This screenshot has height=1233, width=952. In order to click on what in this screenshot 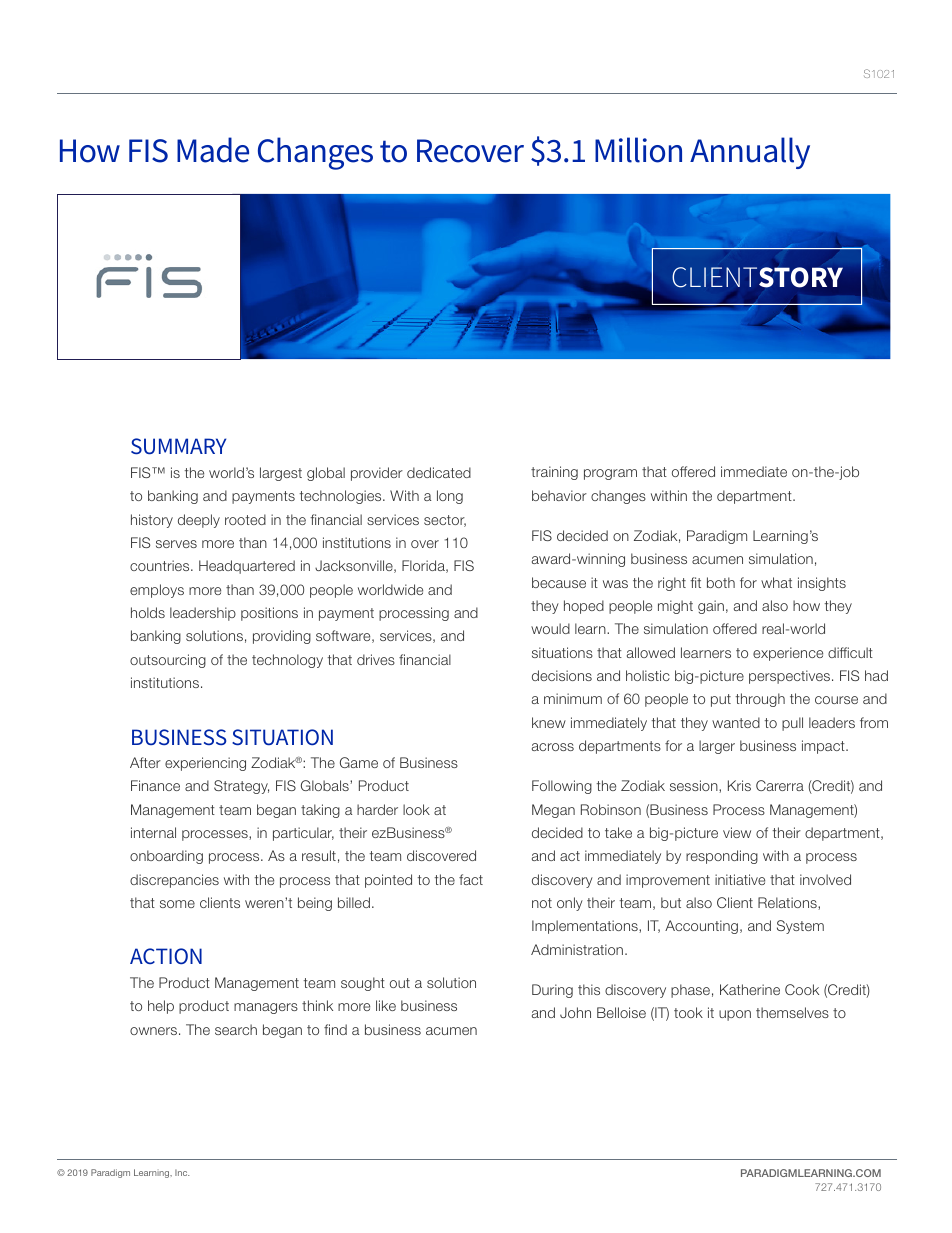, I will do `click(776, 582)`.
